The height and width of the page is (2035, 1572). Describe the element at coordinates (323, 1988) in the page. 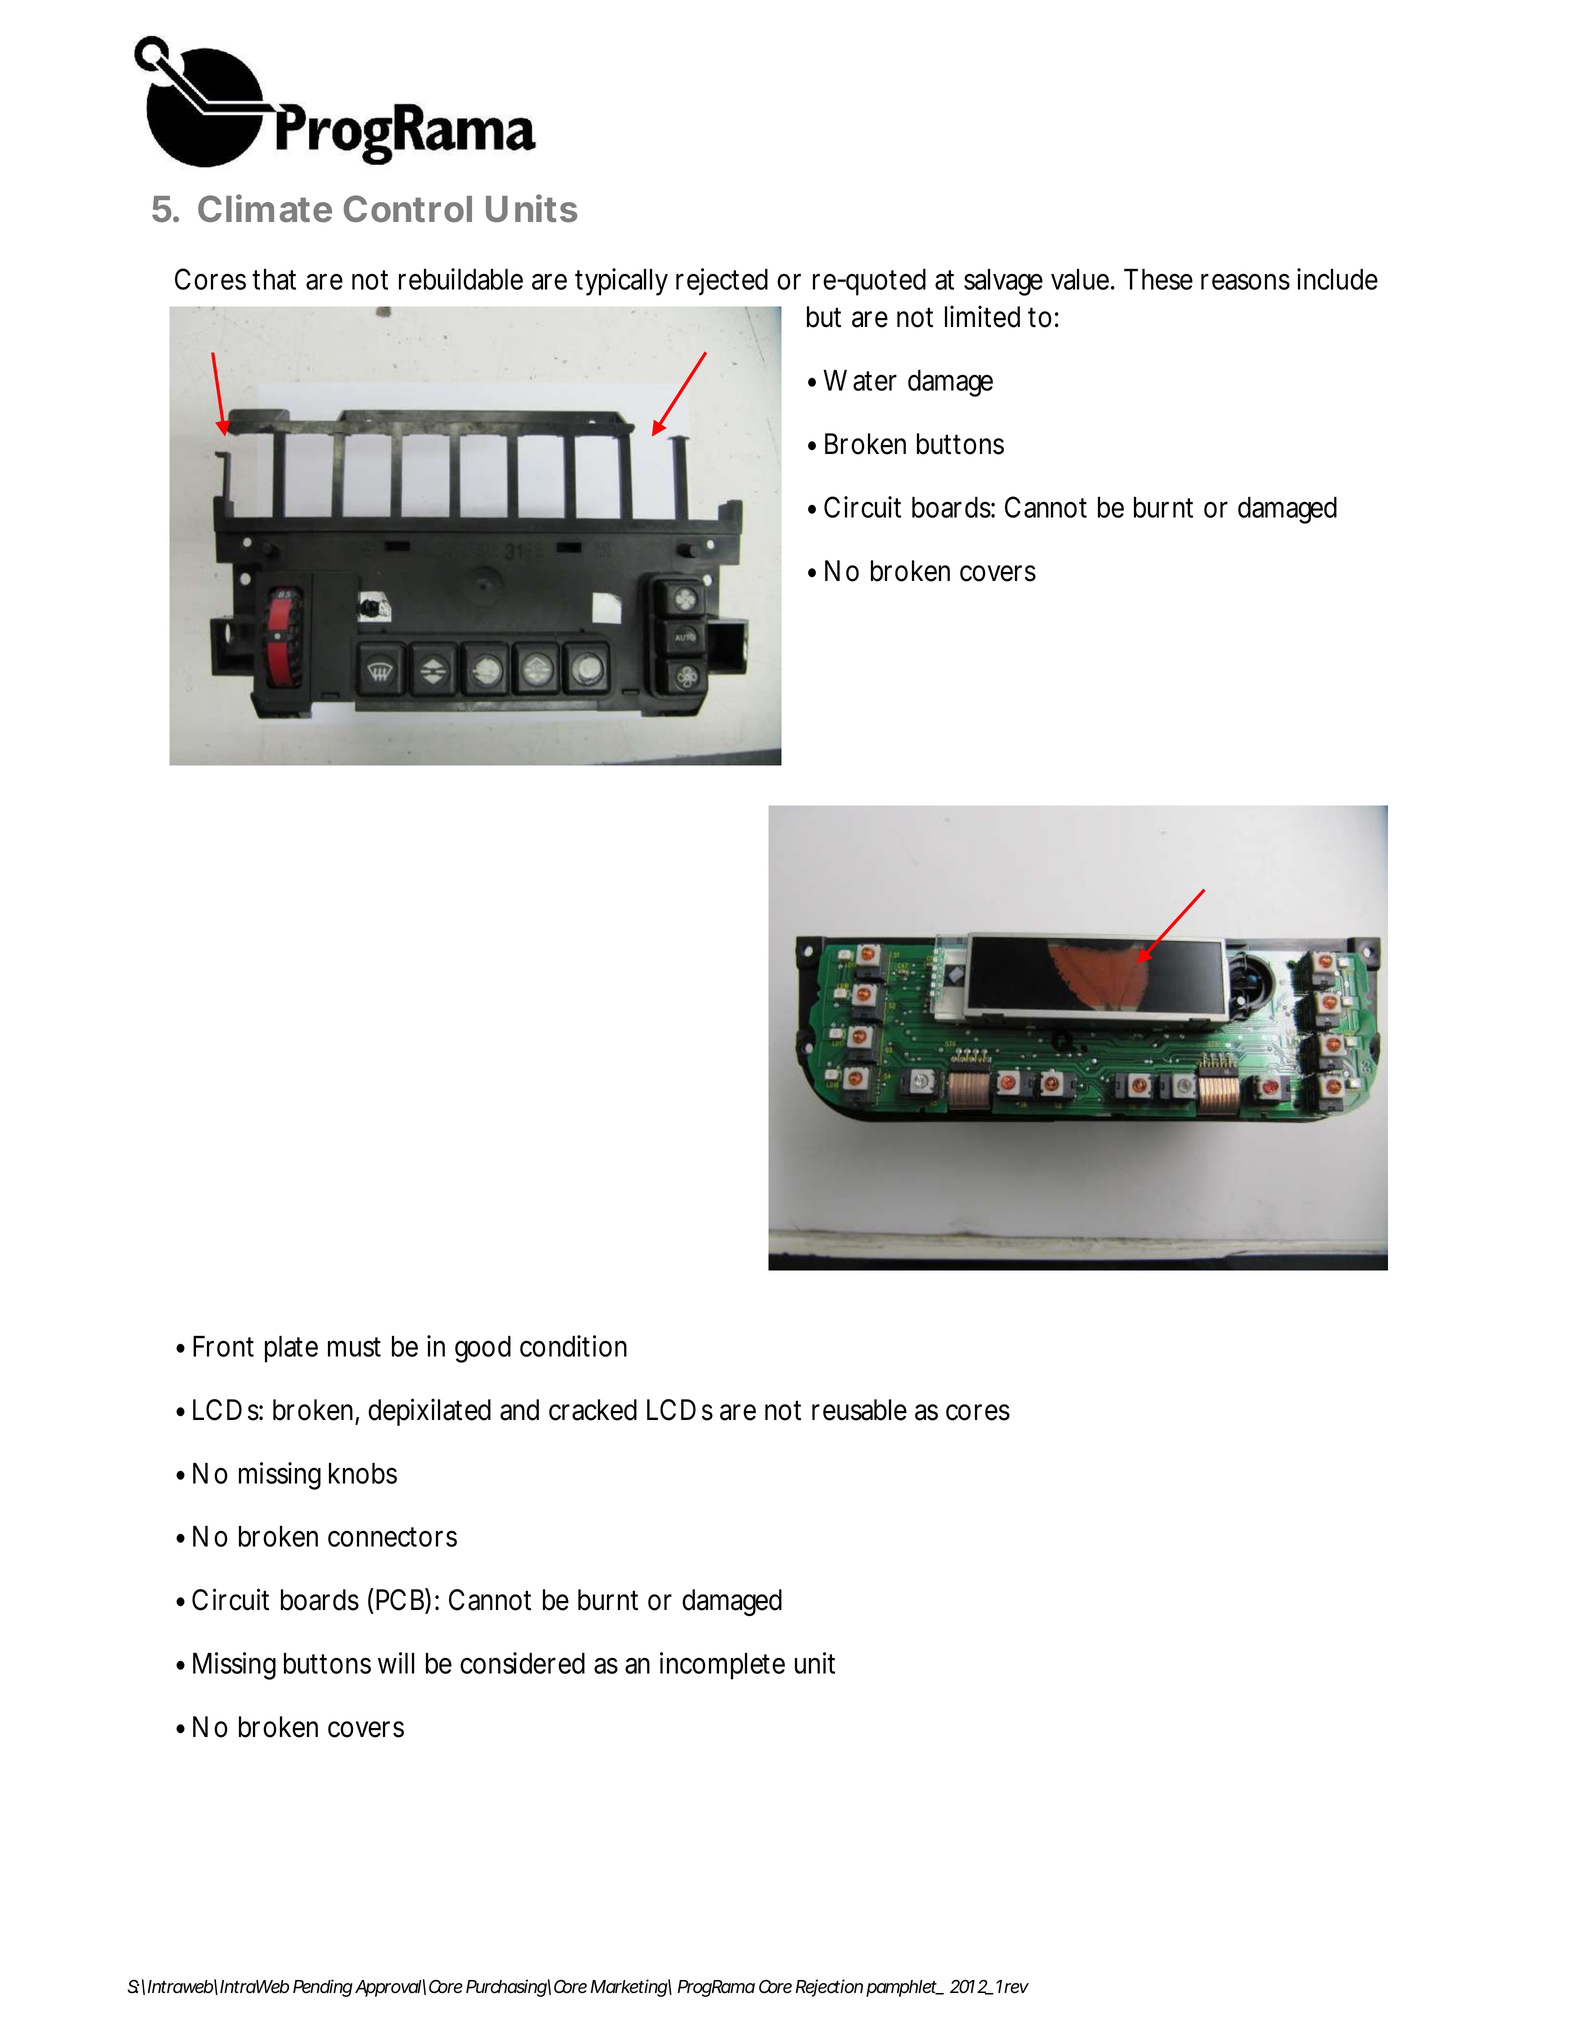

I see `Pending` at that location.
